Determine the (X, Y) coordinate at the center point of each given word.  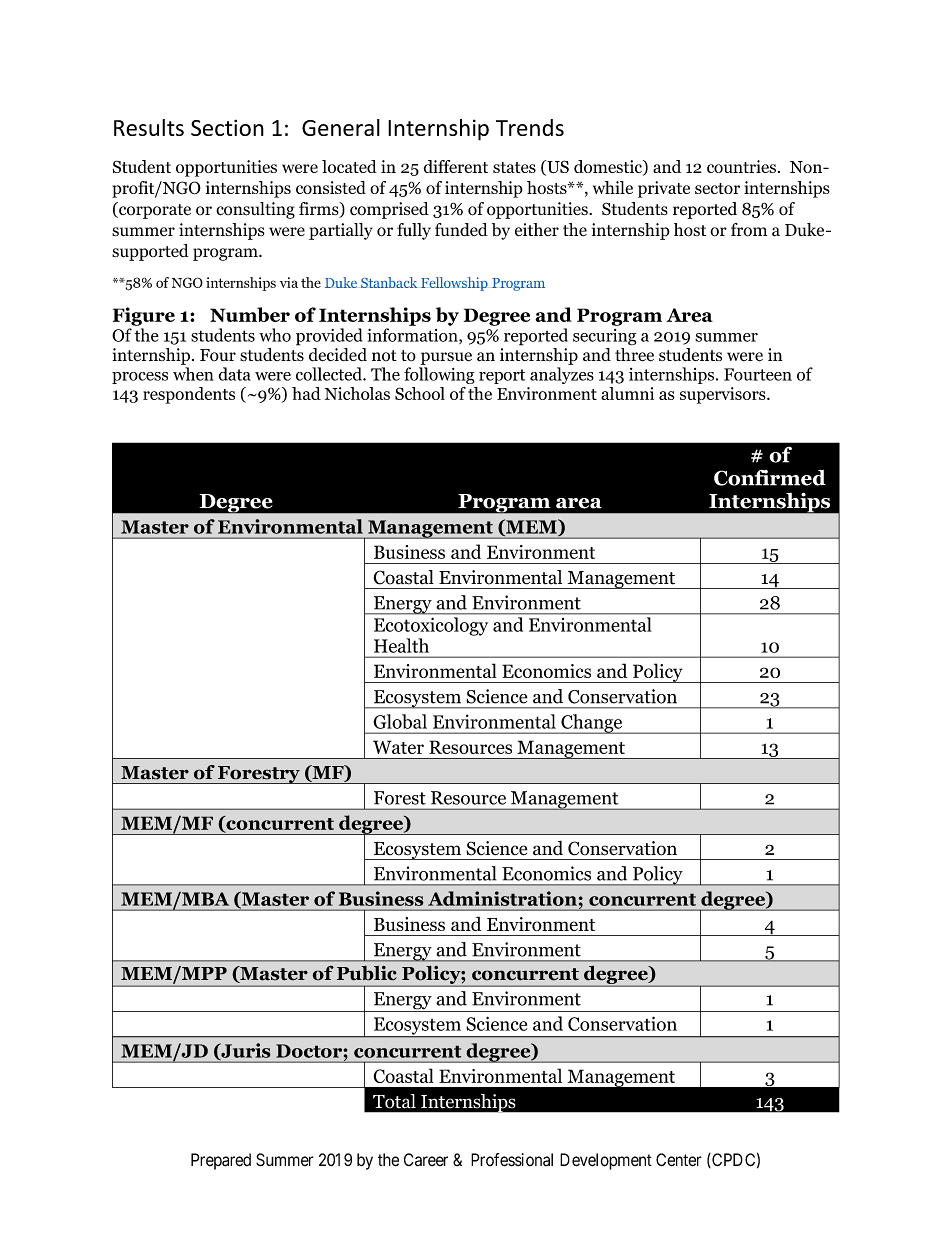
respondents (189, 395)
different (456, 166)
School (420, 393)
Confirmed (770, 478)
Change (591, 724)
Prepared (221, 1161)
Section (227, 127)
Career (426, 1160)
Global (400, 721)
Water (398, 747)
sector (717, 188)
